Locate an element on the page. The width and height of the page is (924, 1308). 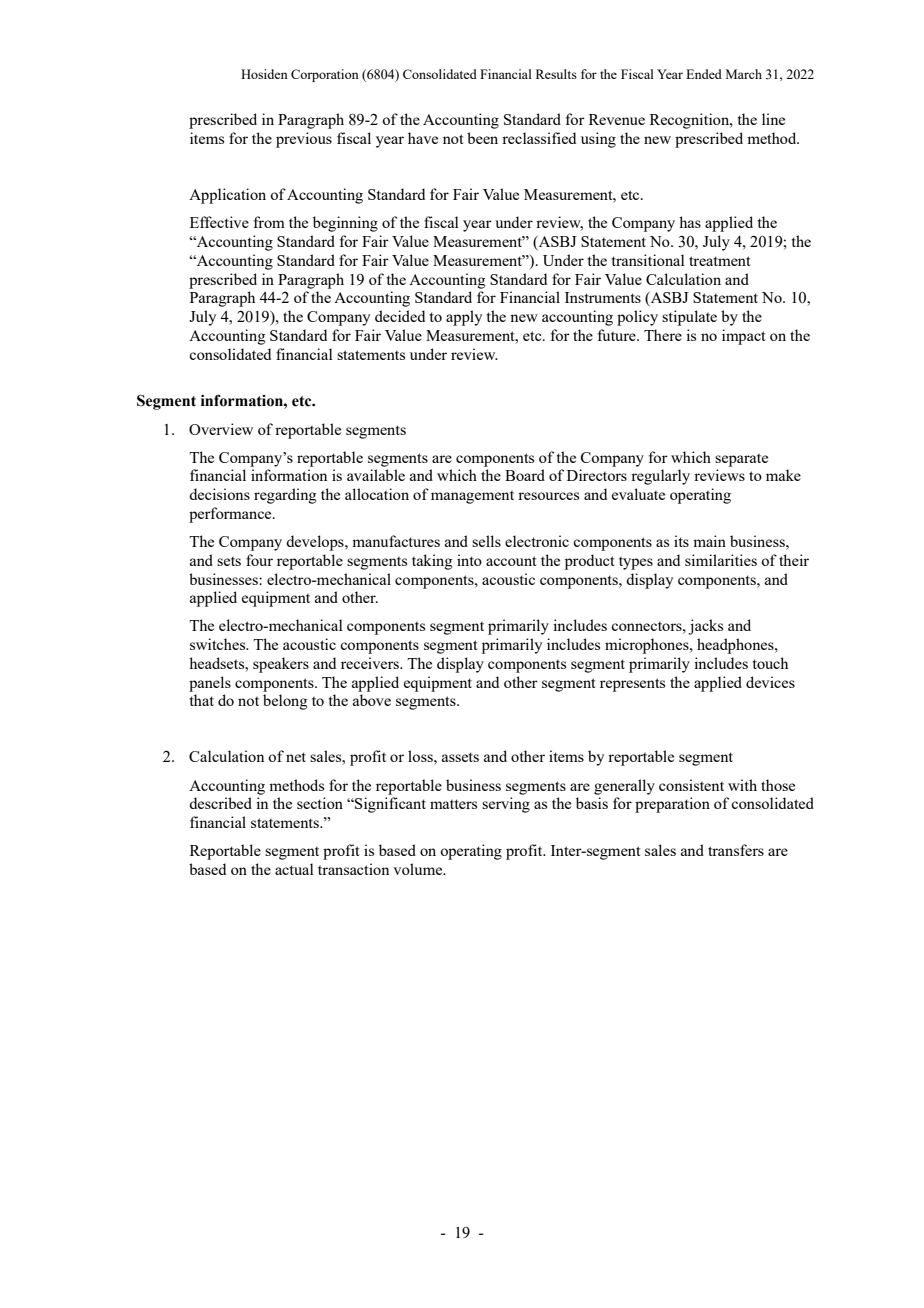
actual is located at coordinates (294, 869).
